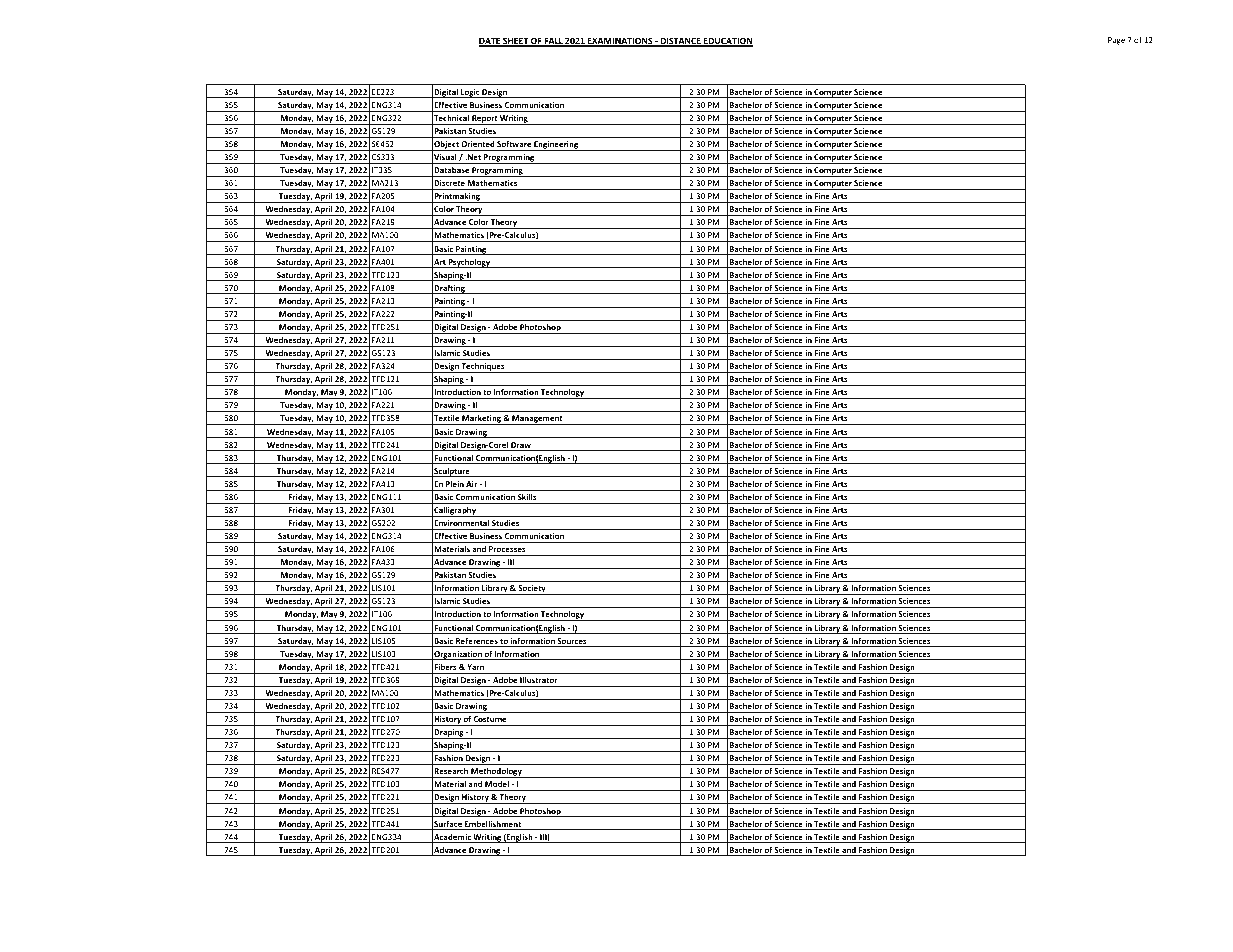  I want to click on Page, so click(1116, 41).
